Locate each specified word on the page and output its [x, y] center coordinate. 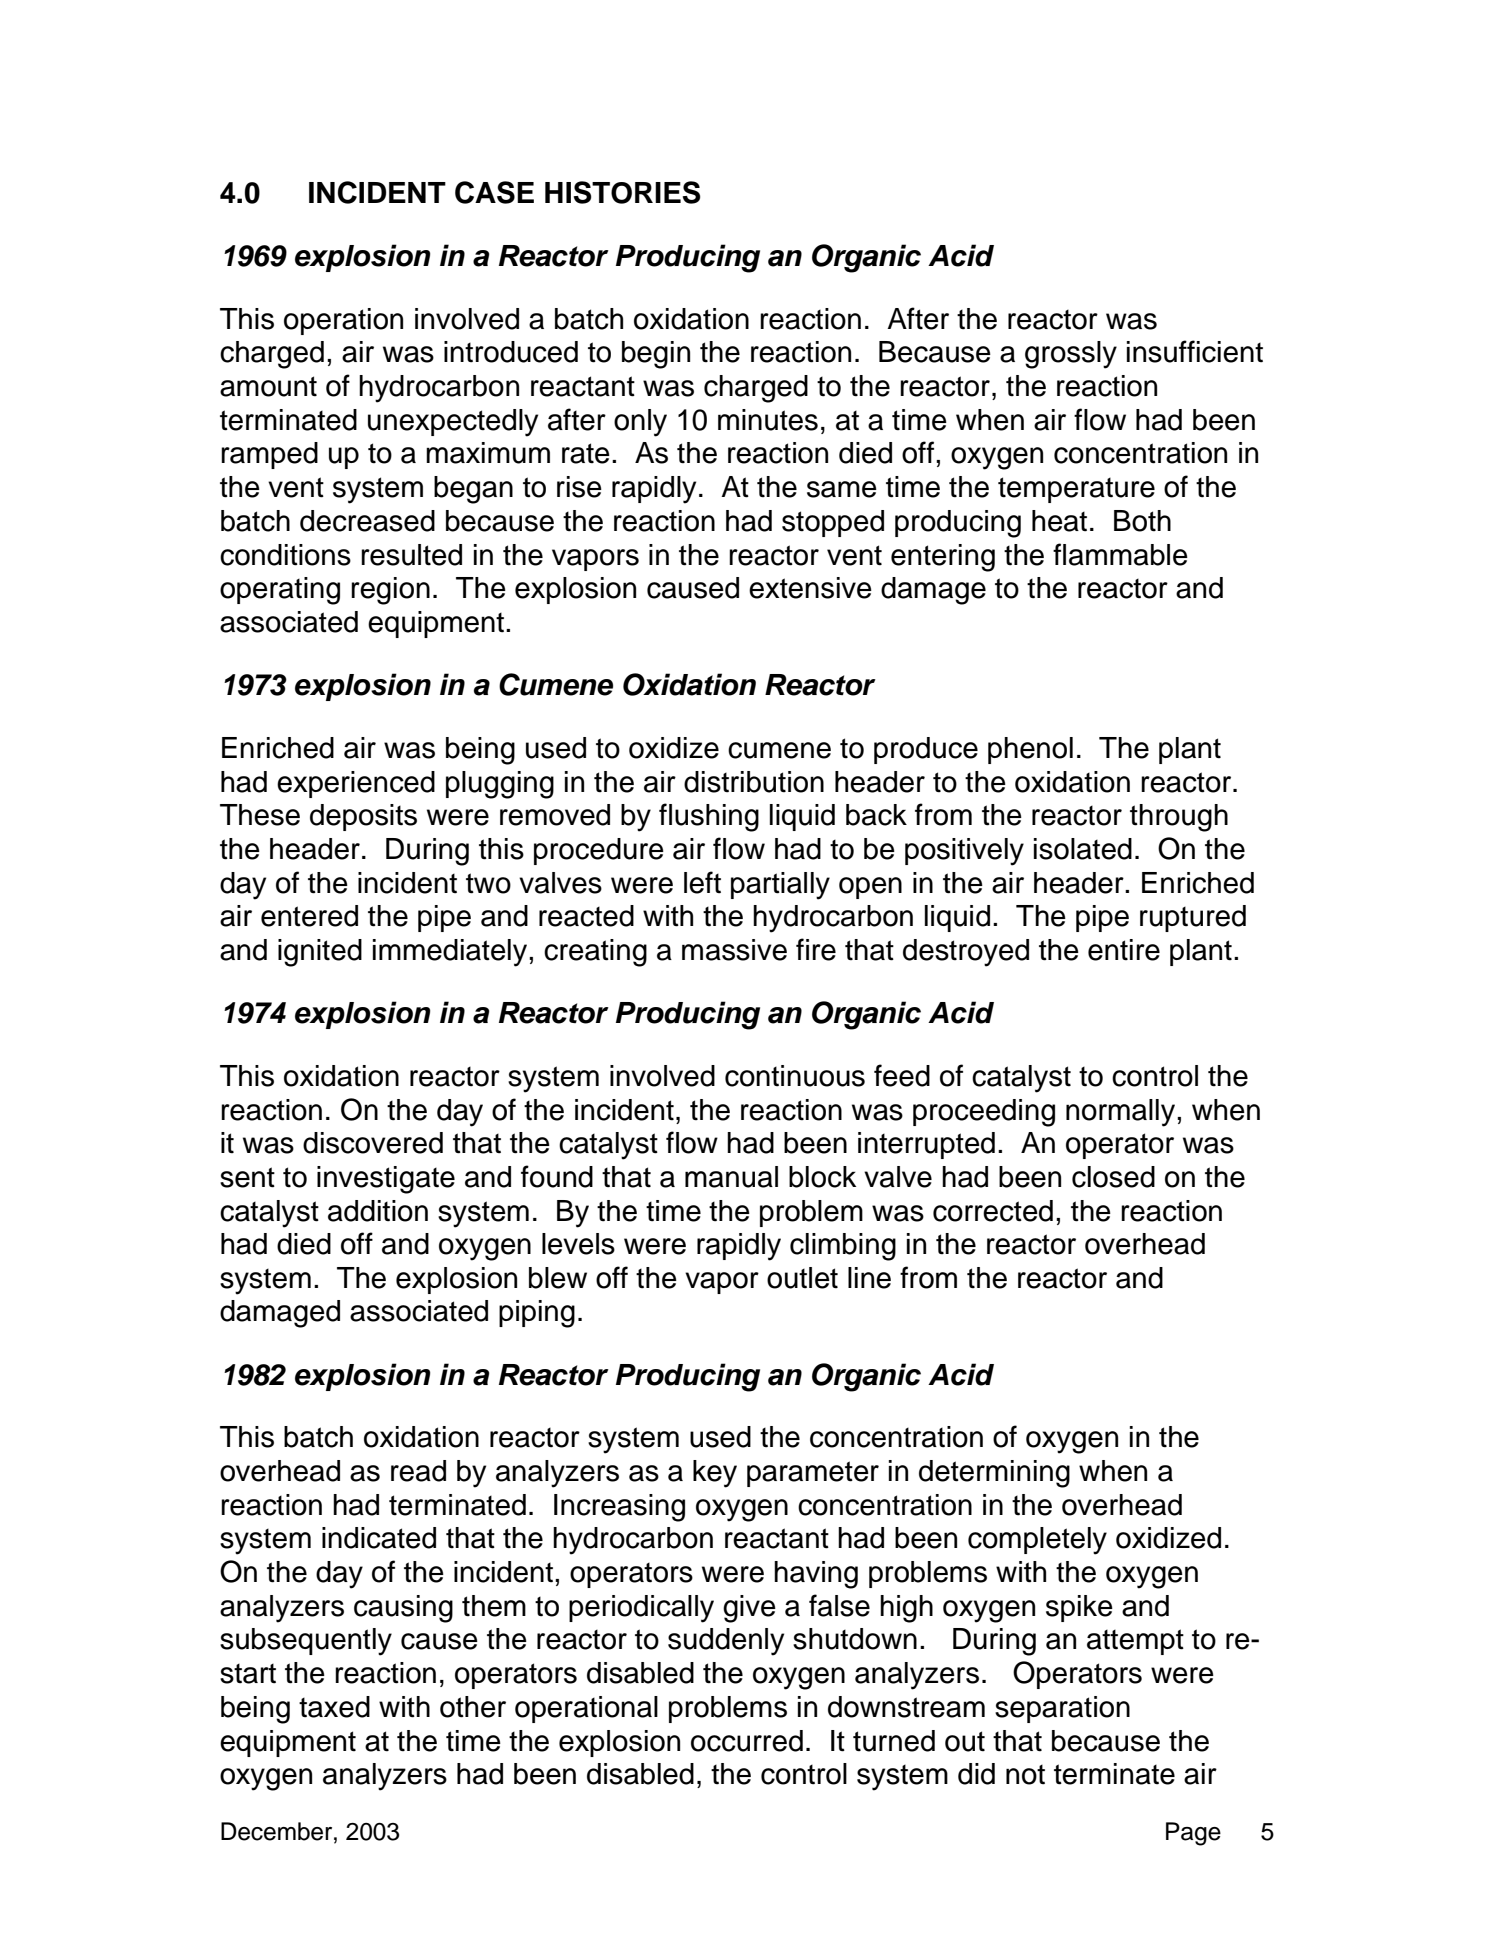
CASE [494, 192]
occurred [747, 1741]
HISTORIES [622, 192]
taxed [334, 1707]
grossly [1071, 355]
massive [734, 950]
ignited [320, 953]
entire [1124, 950]
